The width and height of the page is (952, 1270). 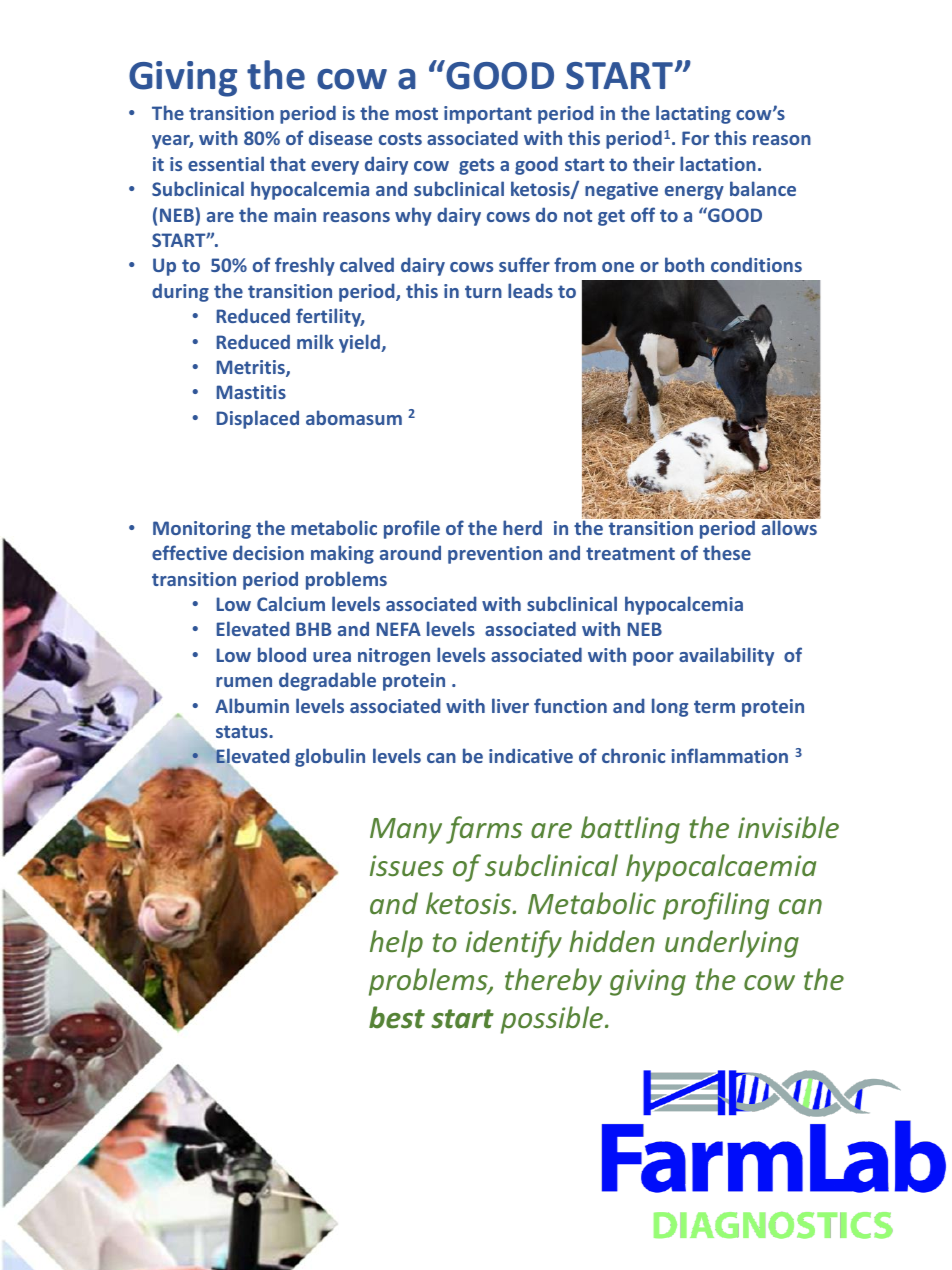 What do you see at coordinates (695, 138) in the page?
I see `For` at bounding box center [695, 138].
